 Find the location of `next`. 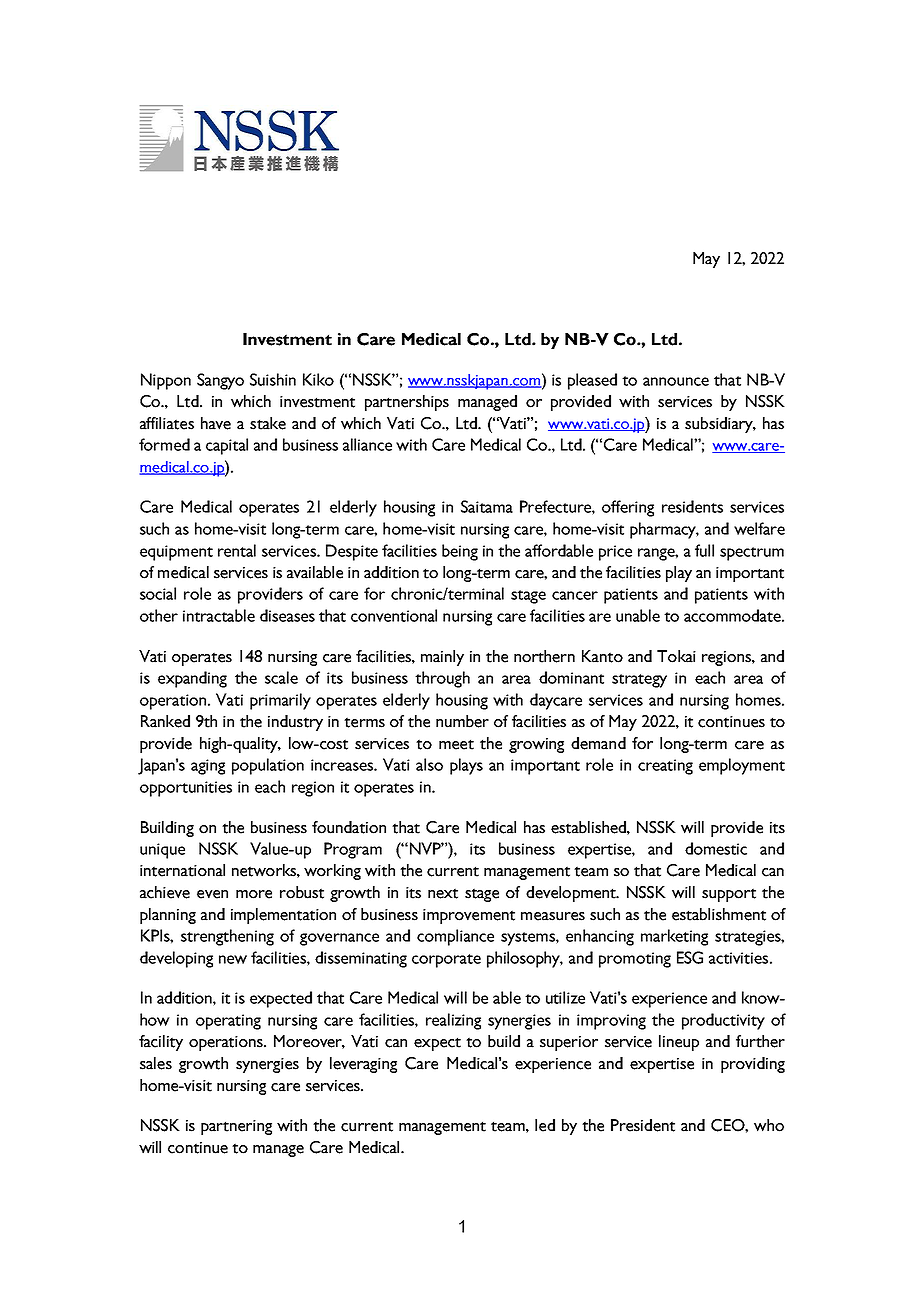

next is located at coordinates (443, 893).
